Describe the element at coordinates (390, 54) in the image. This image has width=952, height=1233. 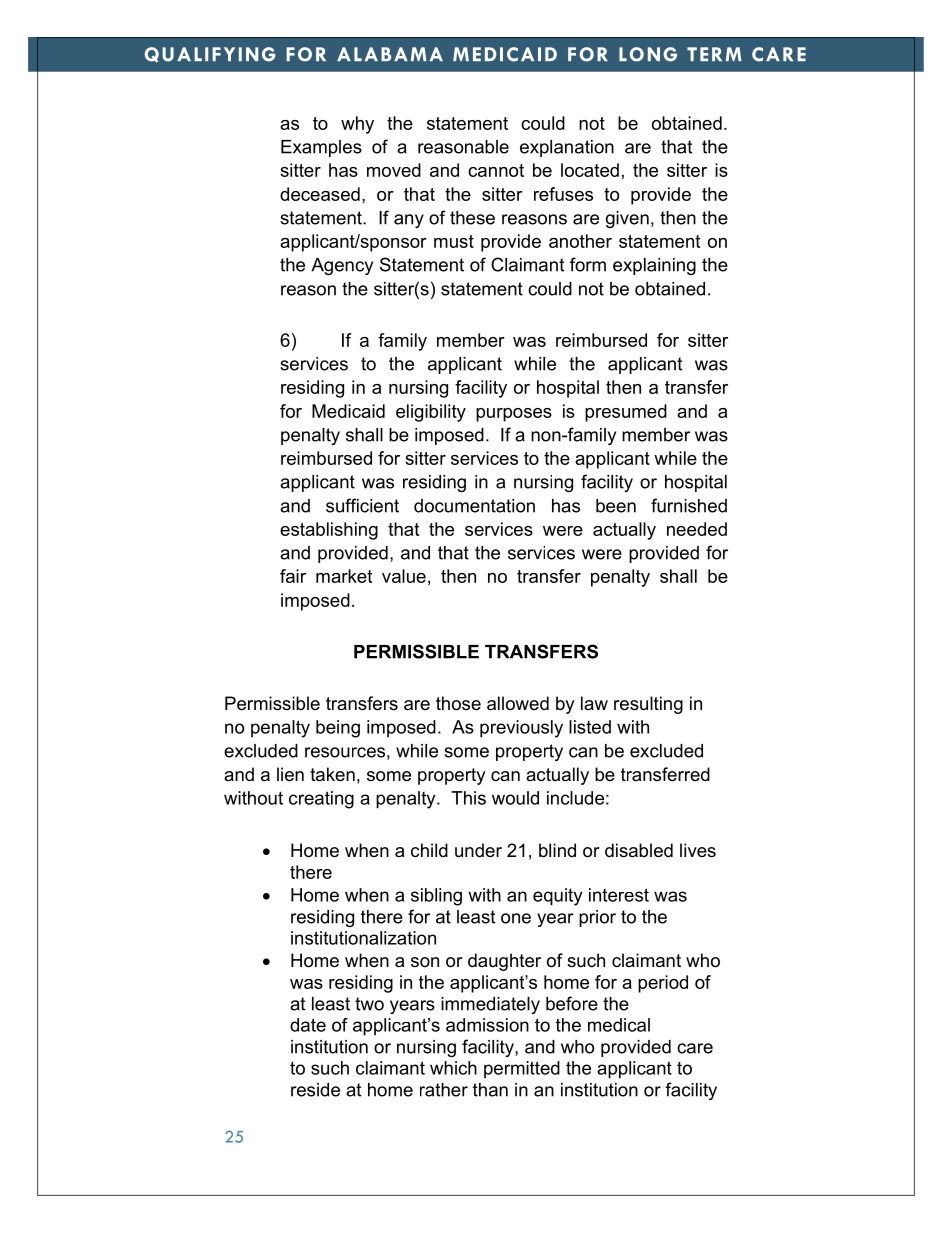
I see `ALABAMA` at that location.
